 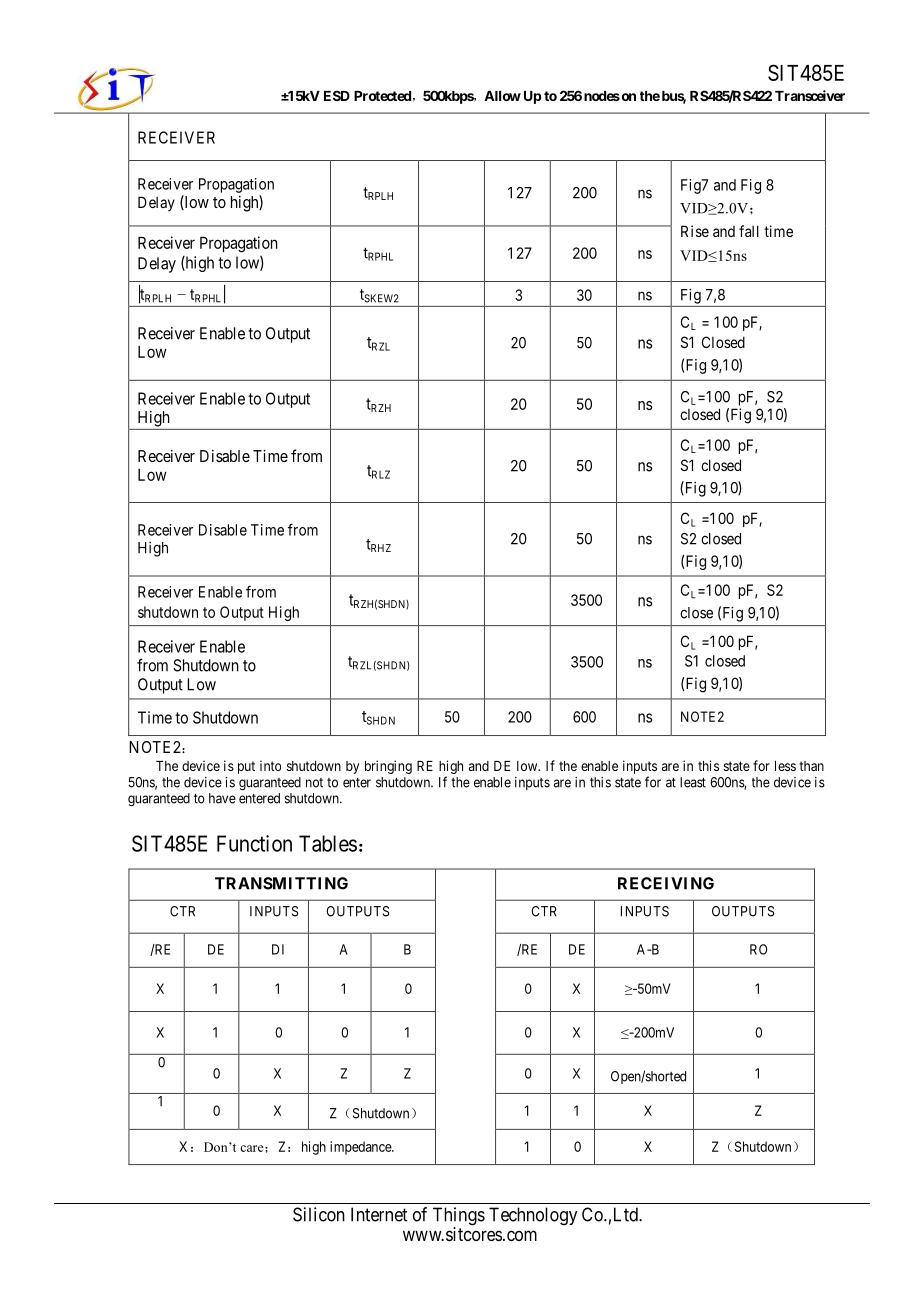 What do you see at coordinates (602, 96) in the image?
I see `nodes` at bounding box center [602, 96].
